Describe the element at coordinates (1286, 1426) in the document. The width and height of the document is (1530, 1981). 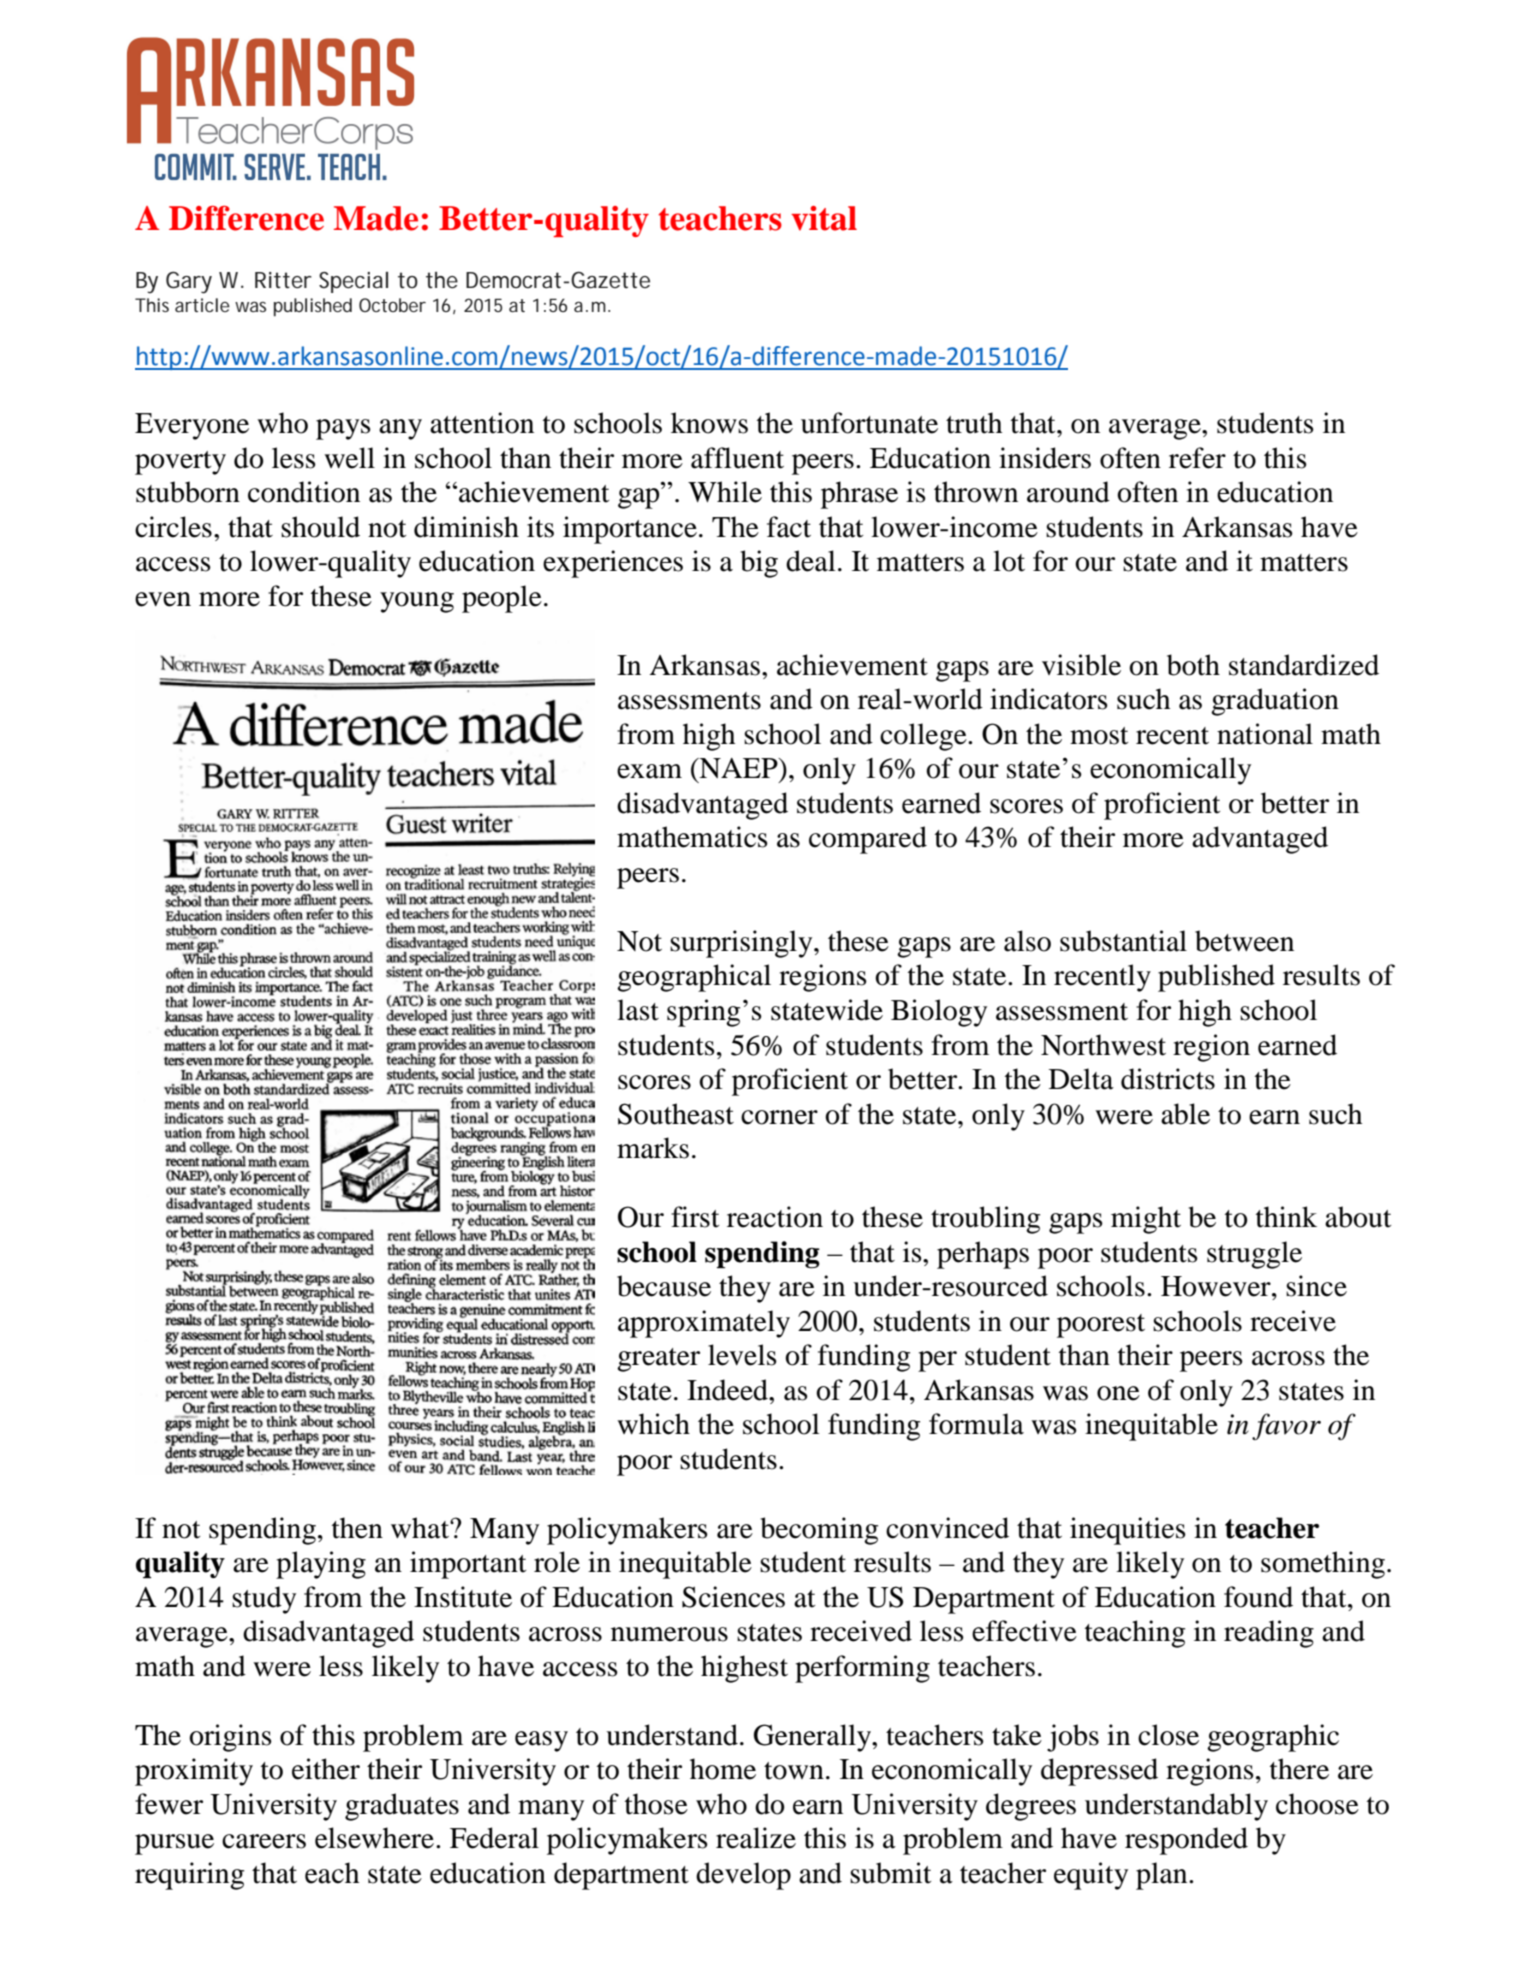
I see `favor` at that location.
